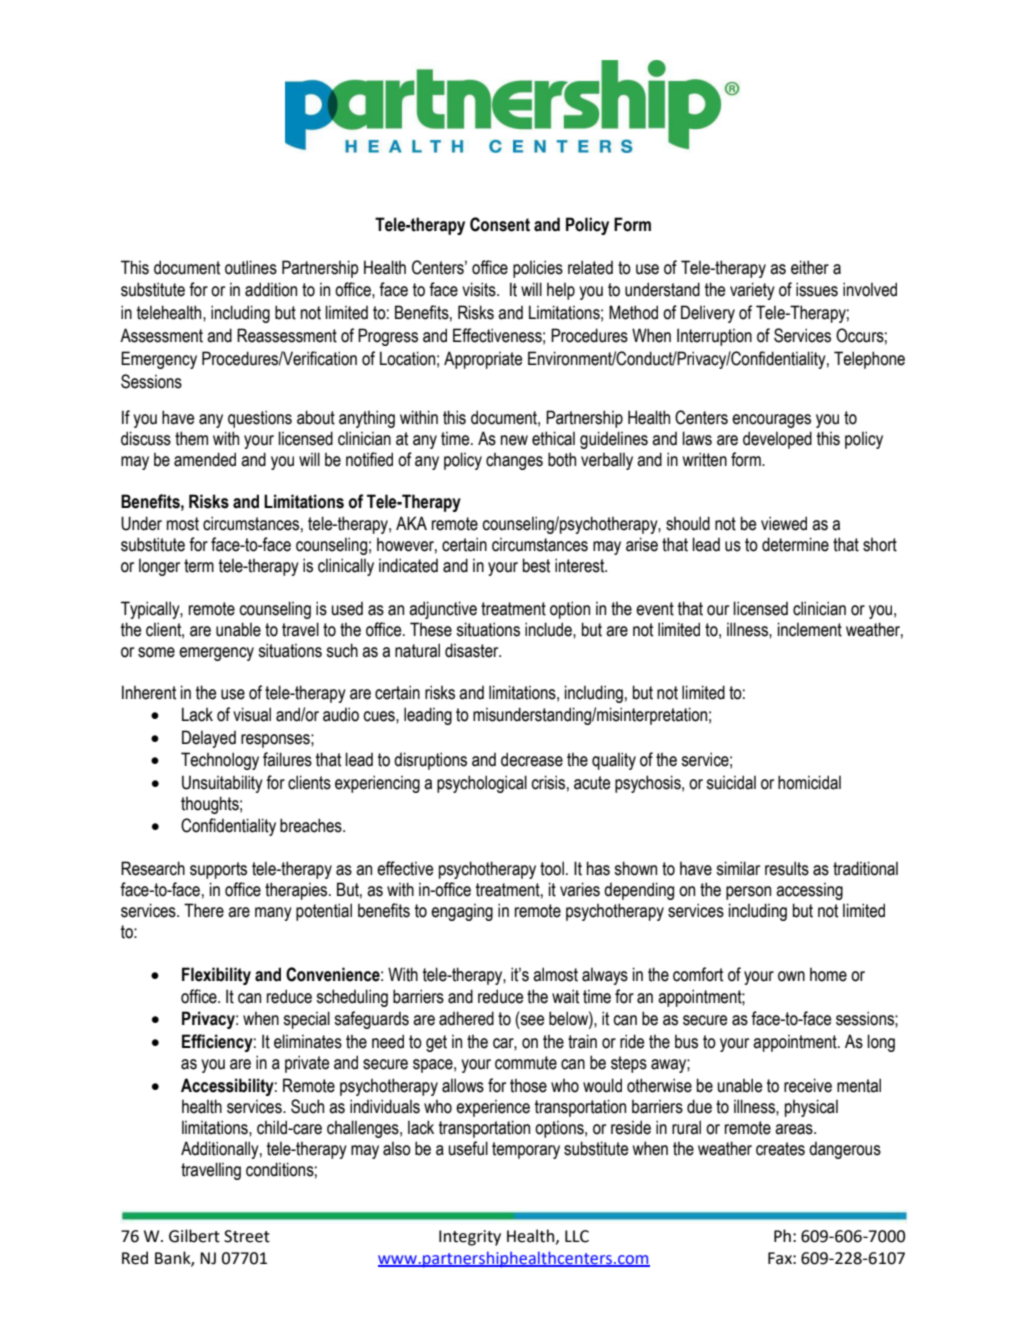 This screenshot has height=1329, width=1027. I want to click on home, so click(828, 975).
